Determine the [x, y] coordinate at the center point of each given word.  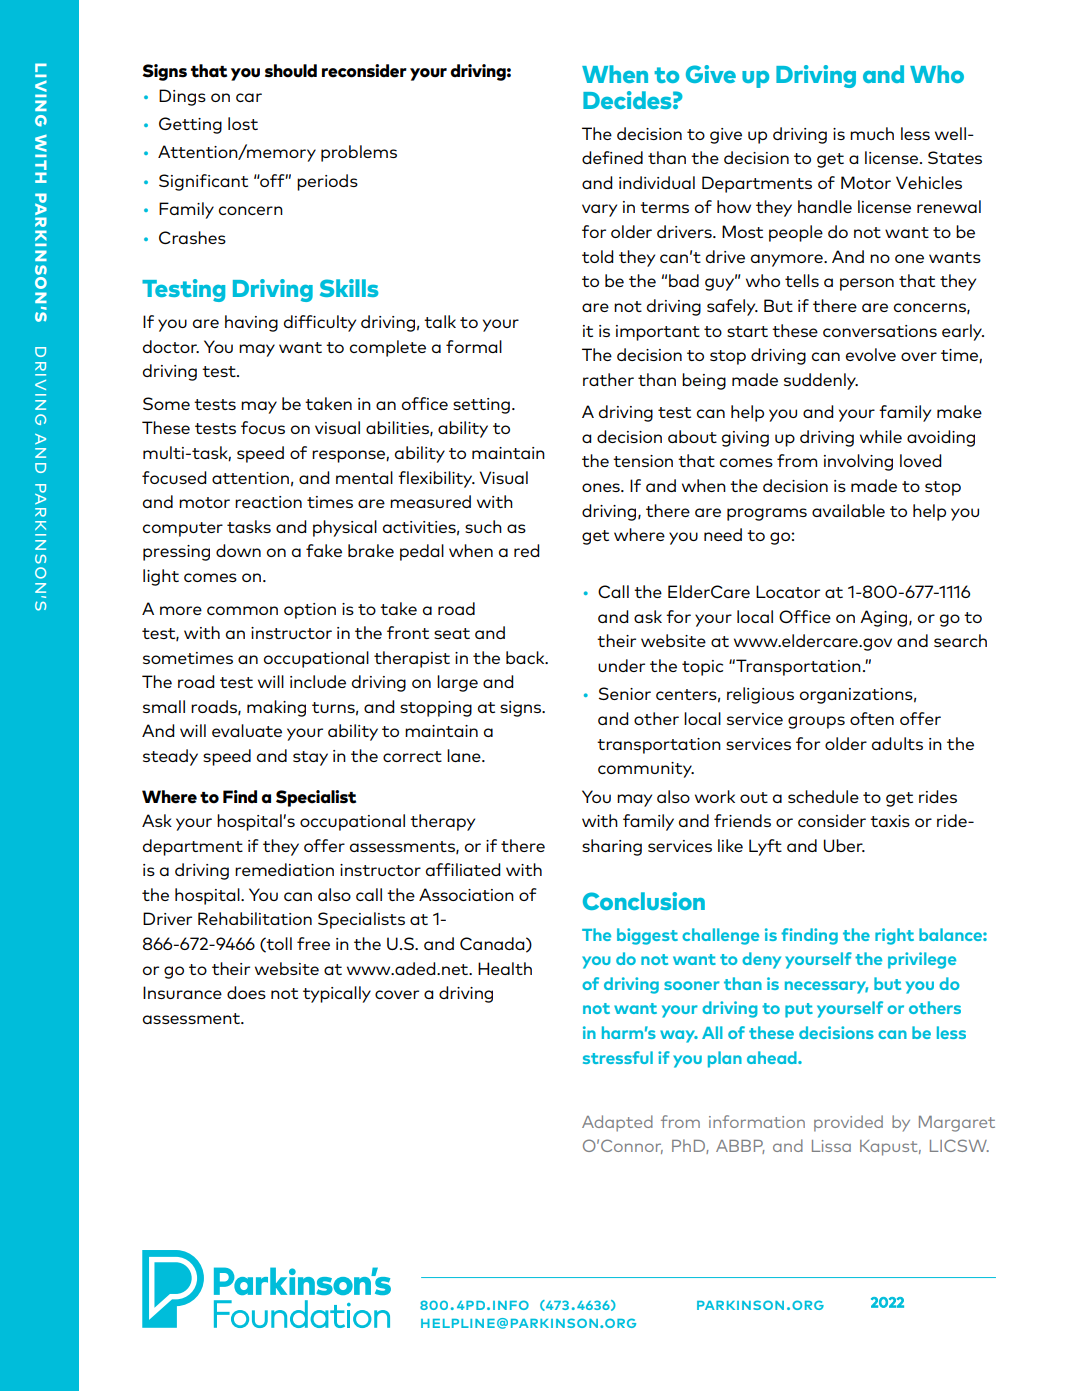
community [646, 770]
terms [664, 207]
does [246, 992]
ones [602, 487]
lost [243, 123]
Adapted [617, 1123]
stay [310, 758]
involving [858, 462]
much [872, 133]
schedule [823, 796]
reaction [268, 502]
